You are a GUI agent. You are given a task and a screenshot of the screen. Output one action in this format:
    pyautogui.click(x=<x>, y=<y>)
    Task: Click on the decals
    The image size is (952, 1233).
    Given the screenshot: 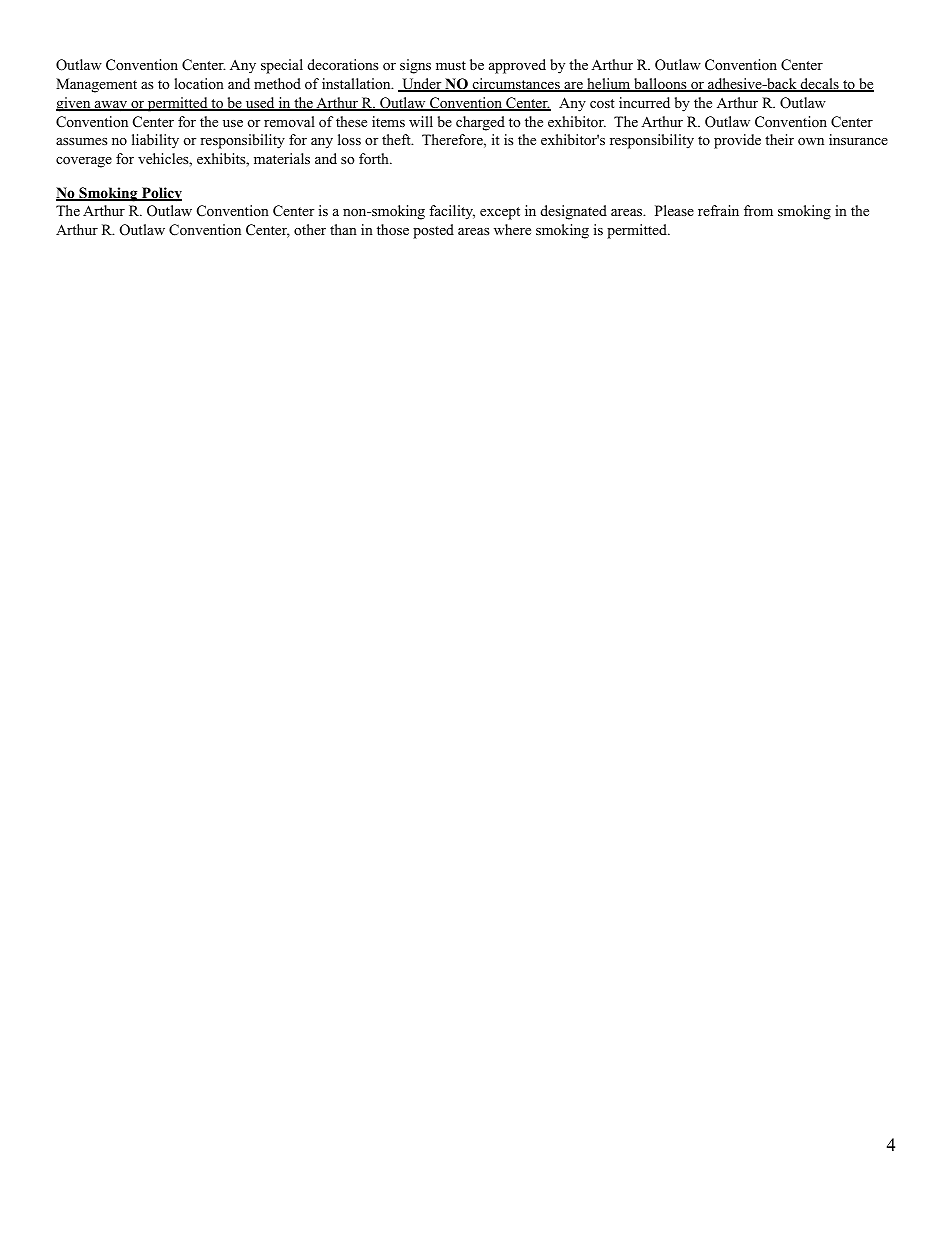 What is the action you would take?
    pyautogui.click(x=819, y=85)
